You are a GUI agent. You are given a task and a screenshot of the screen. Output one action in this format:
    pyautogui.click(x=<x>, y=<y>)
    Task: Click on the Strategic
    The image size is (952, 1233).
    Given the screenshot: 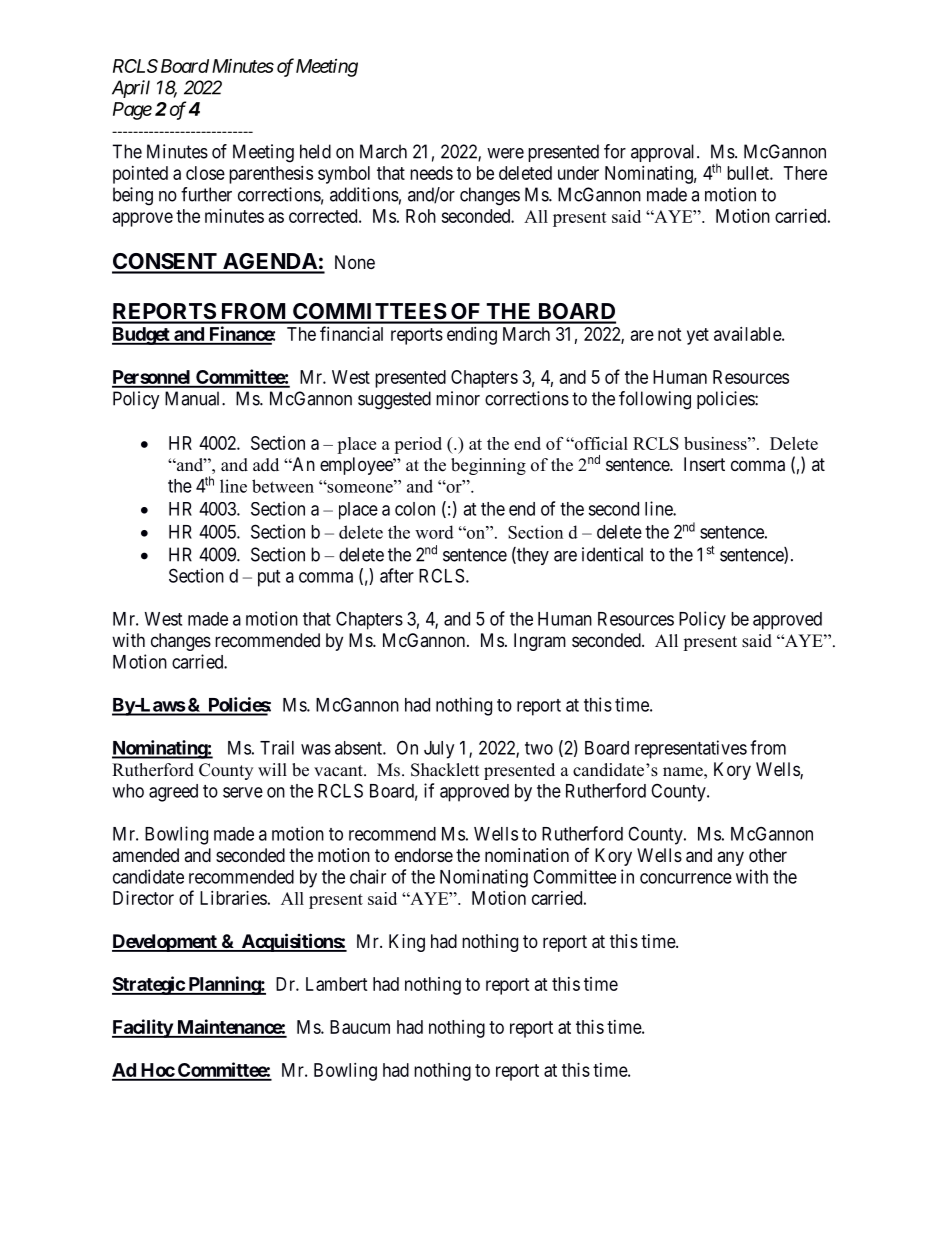 What is the action you would take?
    pyautogui.click(x=149, y=985)
